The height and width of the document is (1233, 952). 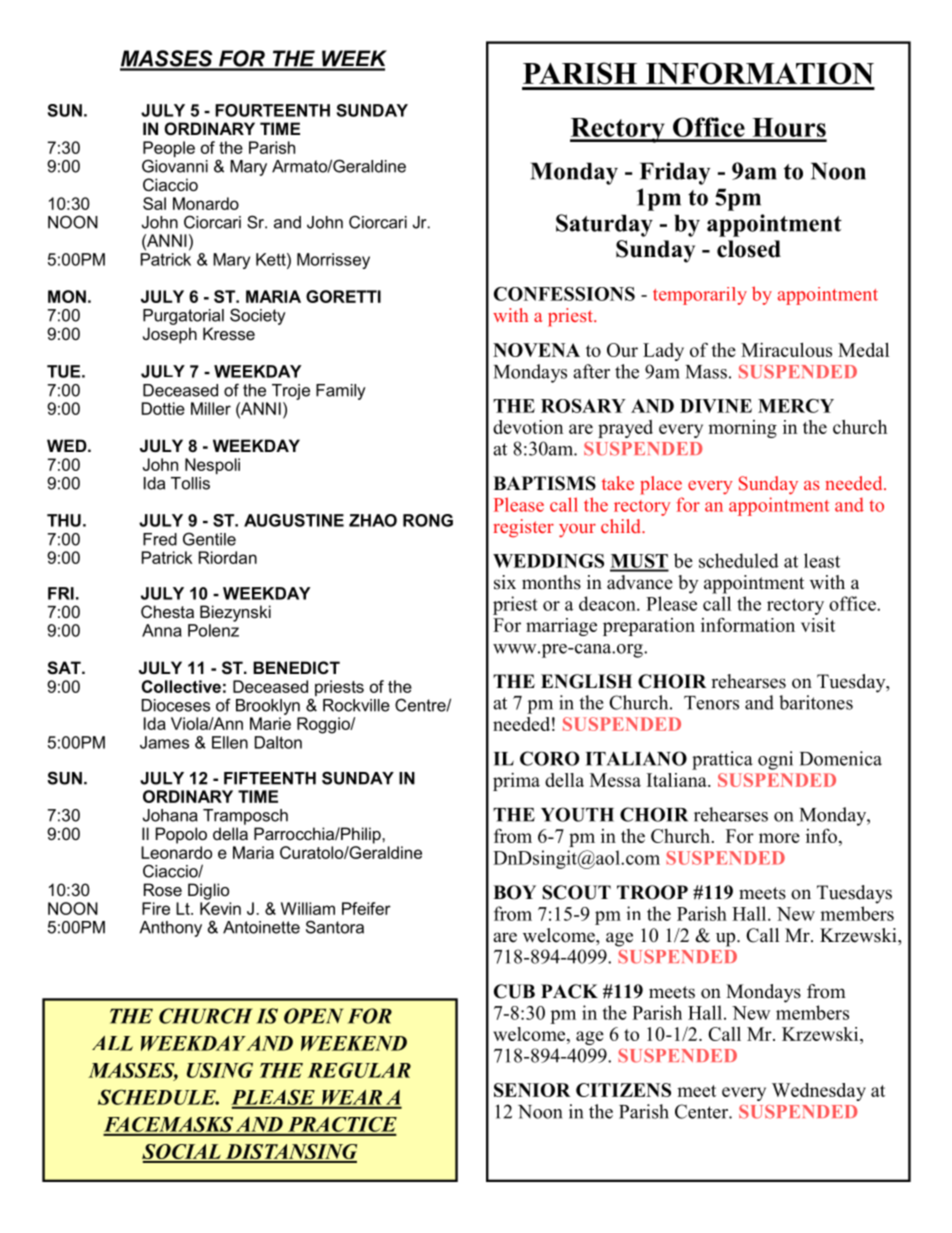 What do you see at coordinates (514, 892) in the document?
I see `BOY` at bounding box center [514, 892].
